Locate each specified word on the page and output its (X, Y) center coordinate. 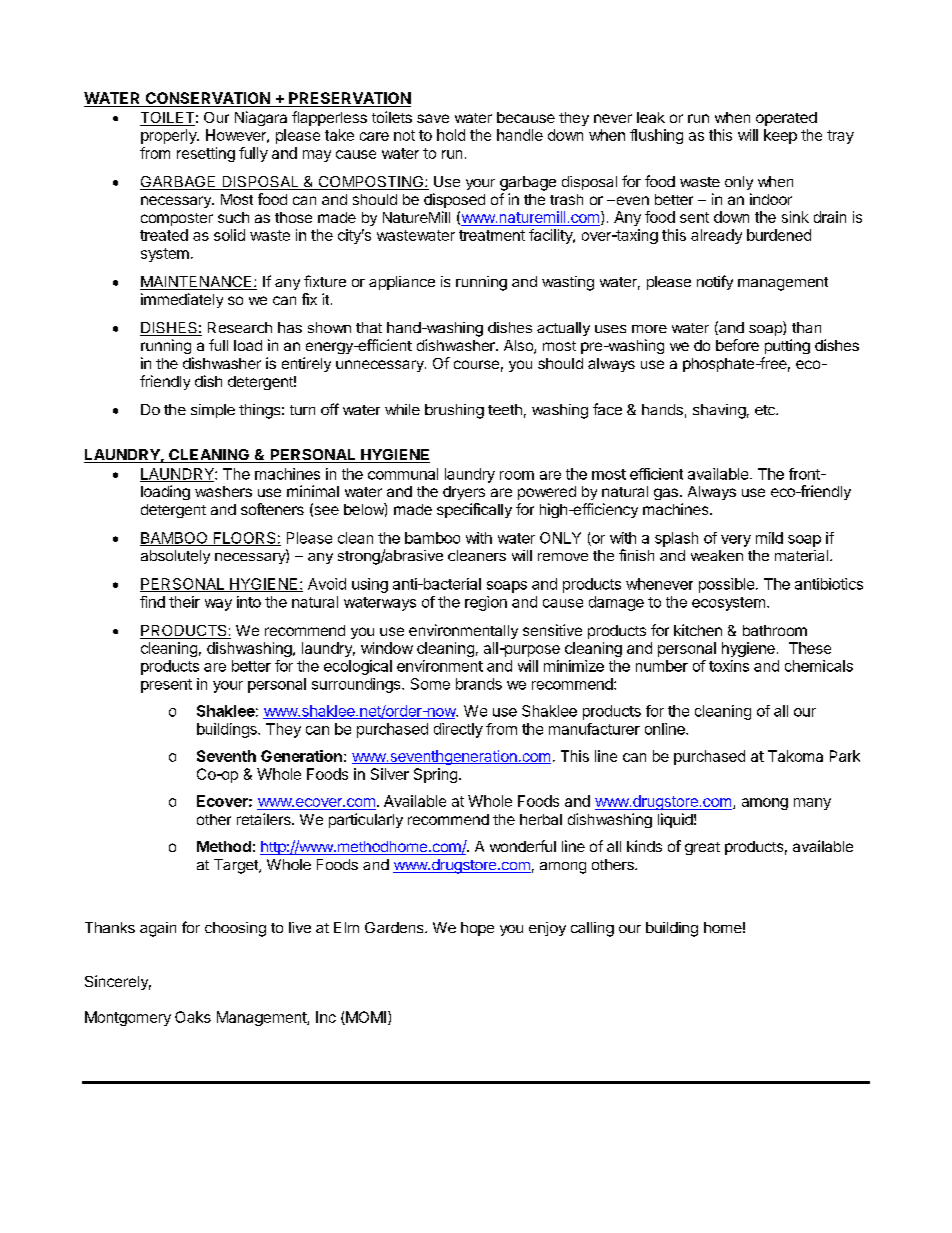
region (486, 603)
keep (780, 136)
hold (451, 135)
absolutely (175, 557)
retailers (265, 819)
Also (519, 347)
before (737, 345)
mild (769, 538)
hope (477, 929)
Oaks (193, 1017)
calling (592, 929)
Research (240, 327)
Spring (435, 775)
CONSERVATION (207, 99)
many (812, 804)
